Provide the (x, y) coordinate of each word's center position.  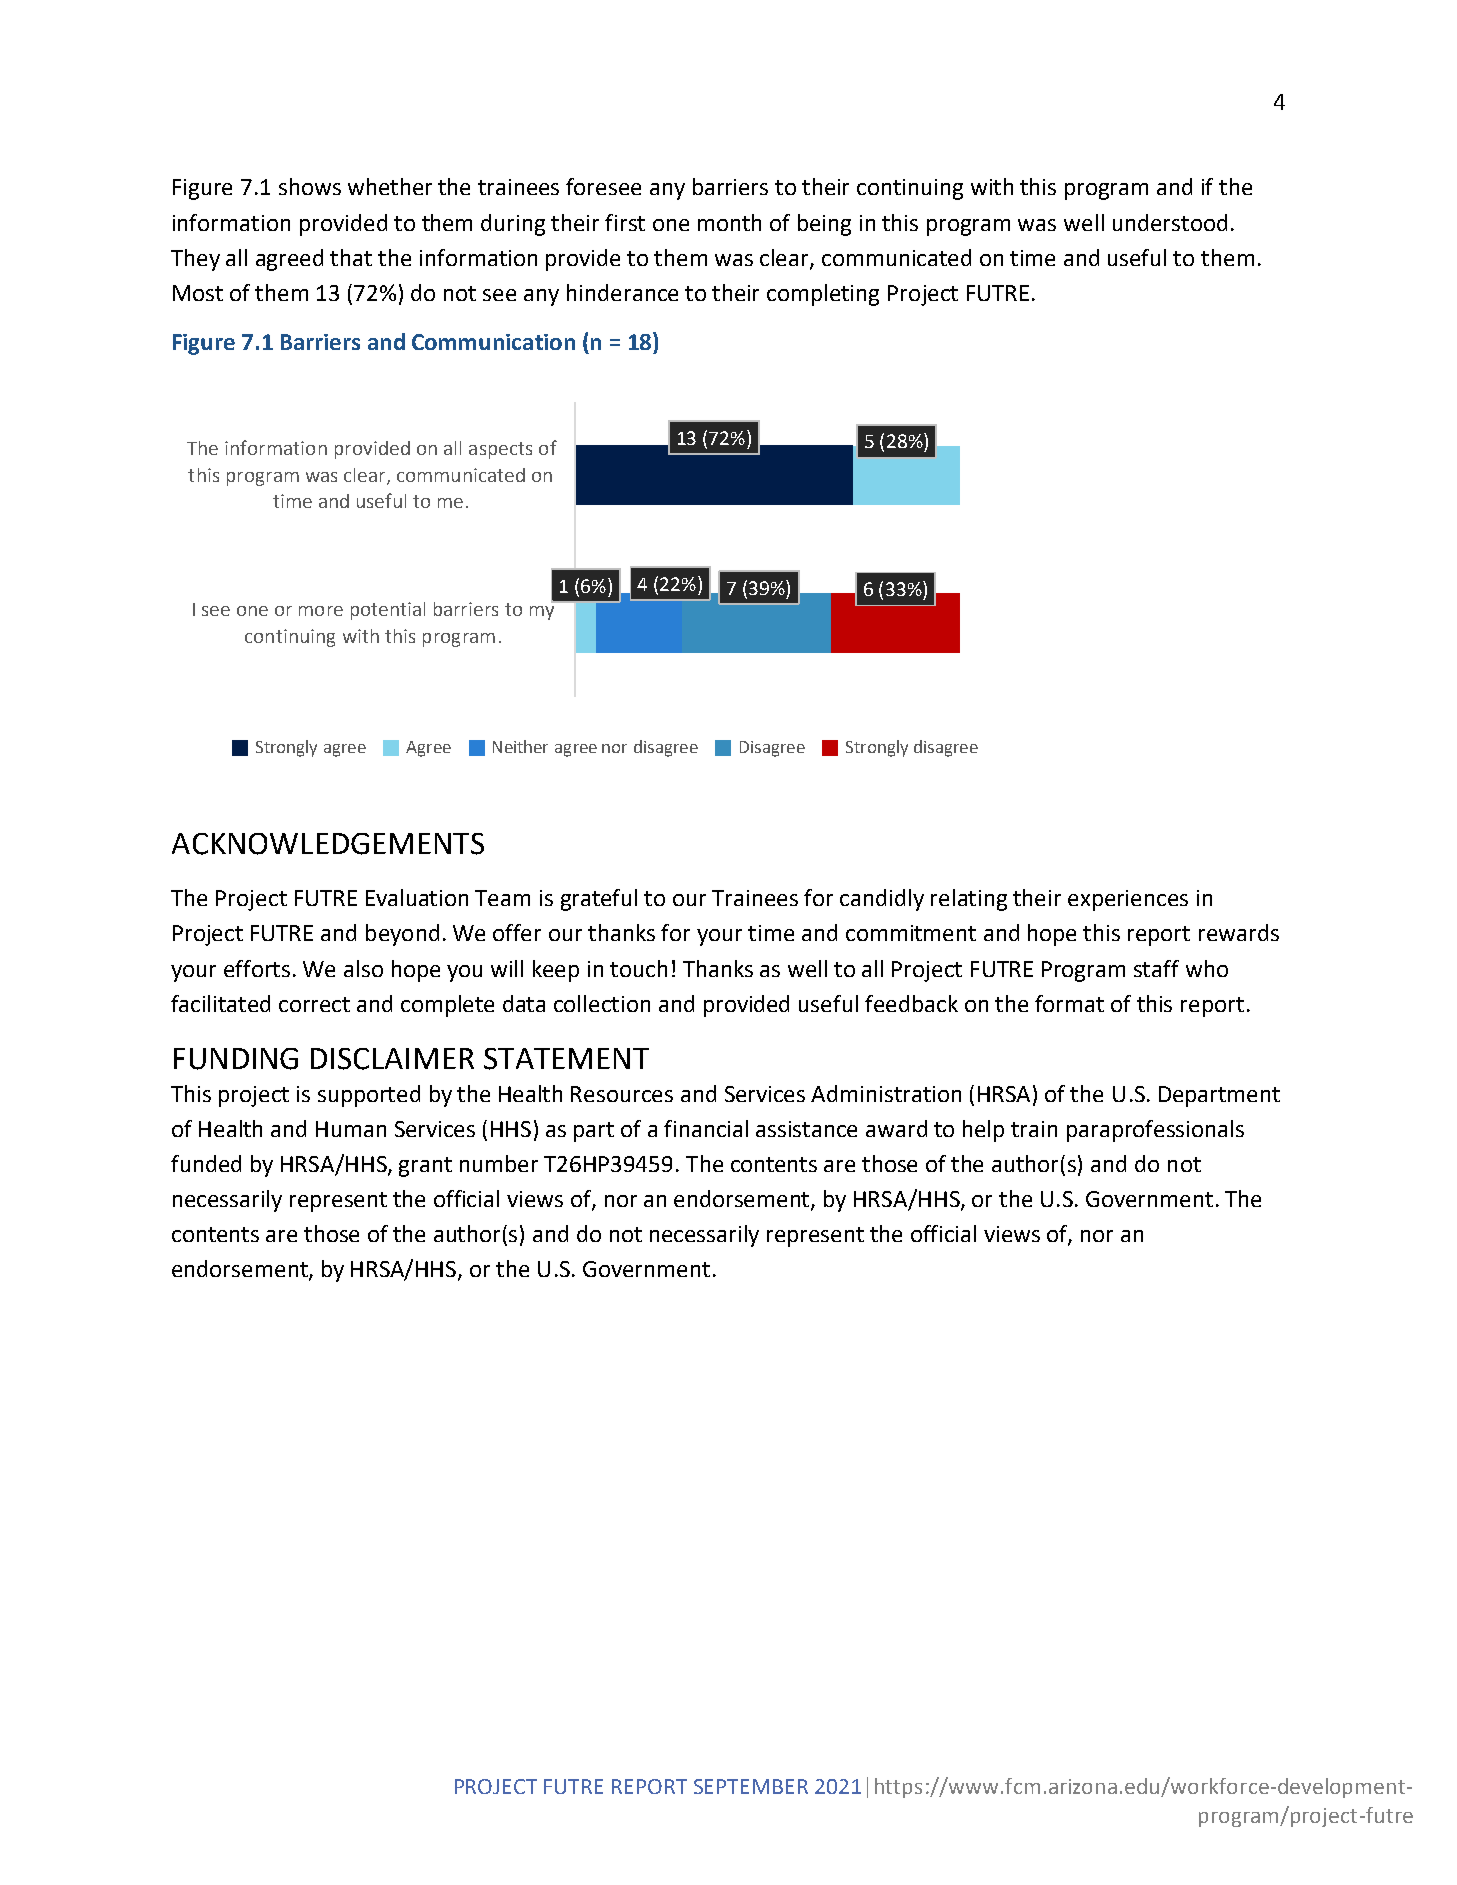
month (729, 222)
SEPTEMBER (751, 1786)
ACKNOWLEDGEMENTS (328, 844)
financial (706, 1128)
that (351, 257)
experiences (1128, 900)
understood (1170, 222)
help (983, 1131)
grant (425, 1167)
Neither (520, 746)
